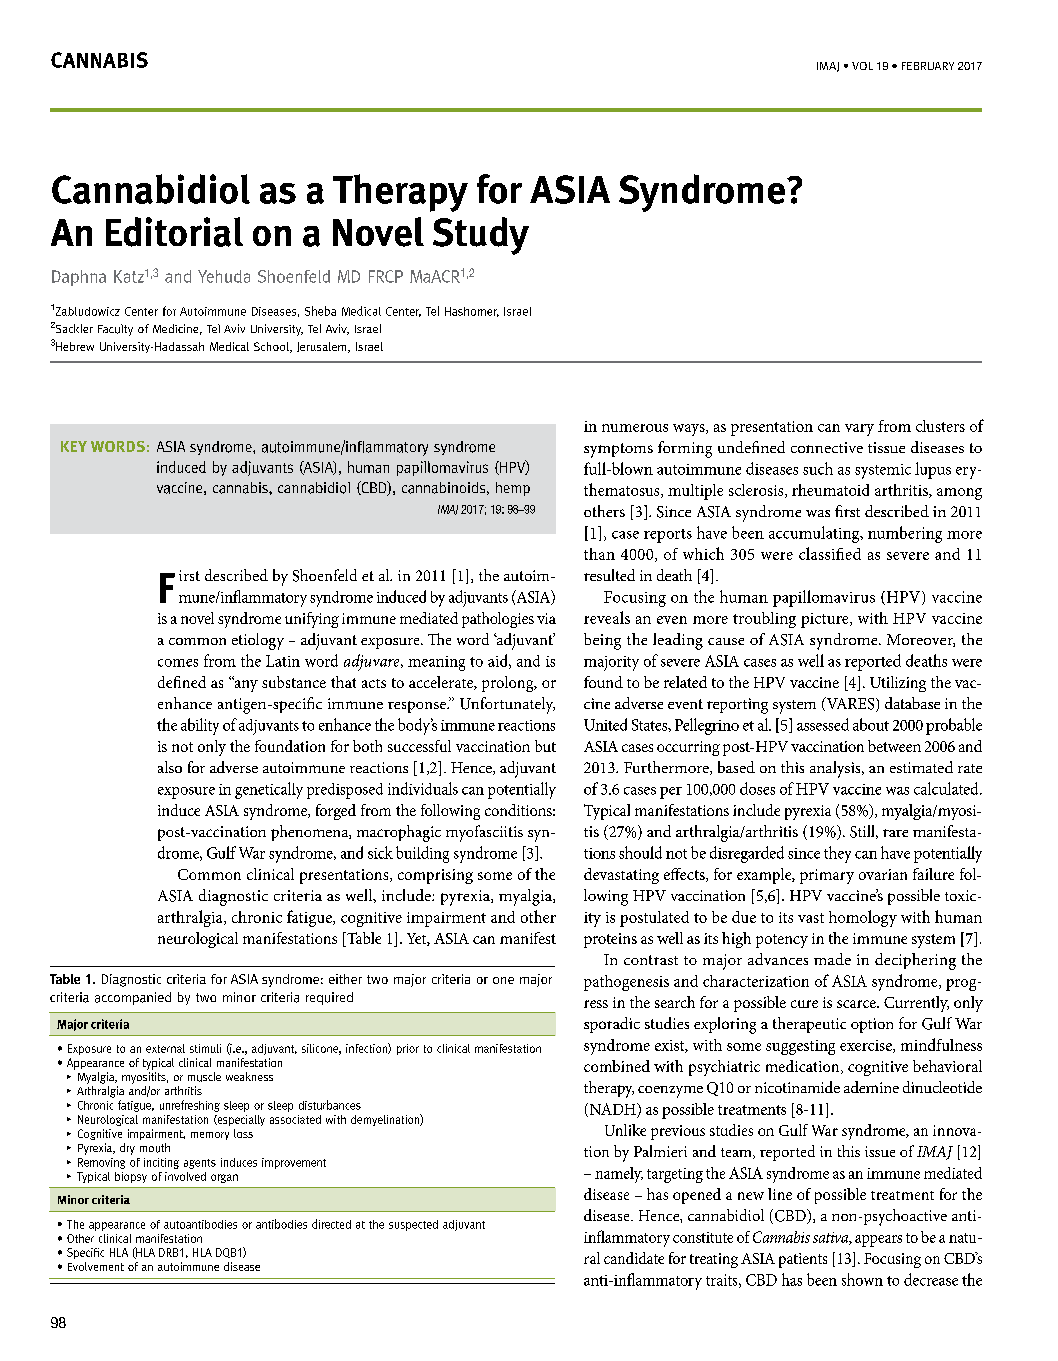  I want to click on prolong, so click(509, 684).
